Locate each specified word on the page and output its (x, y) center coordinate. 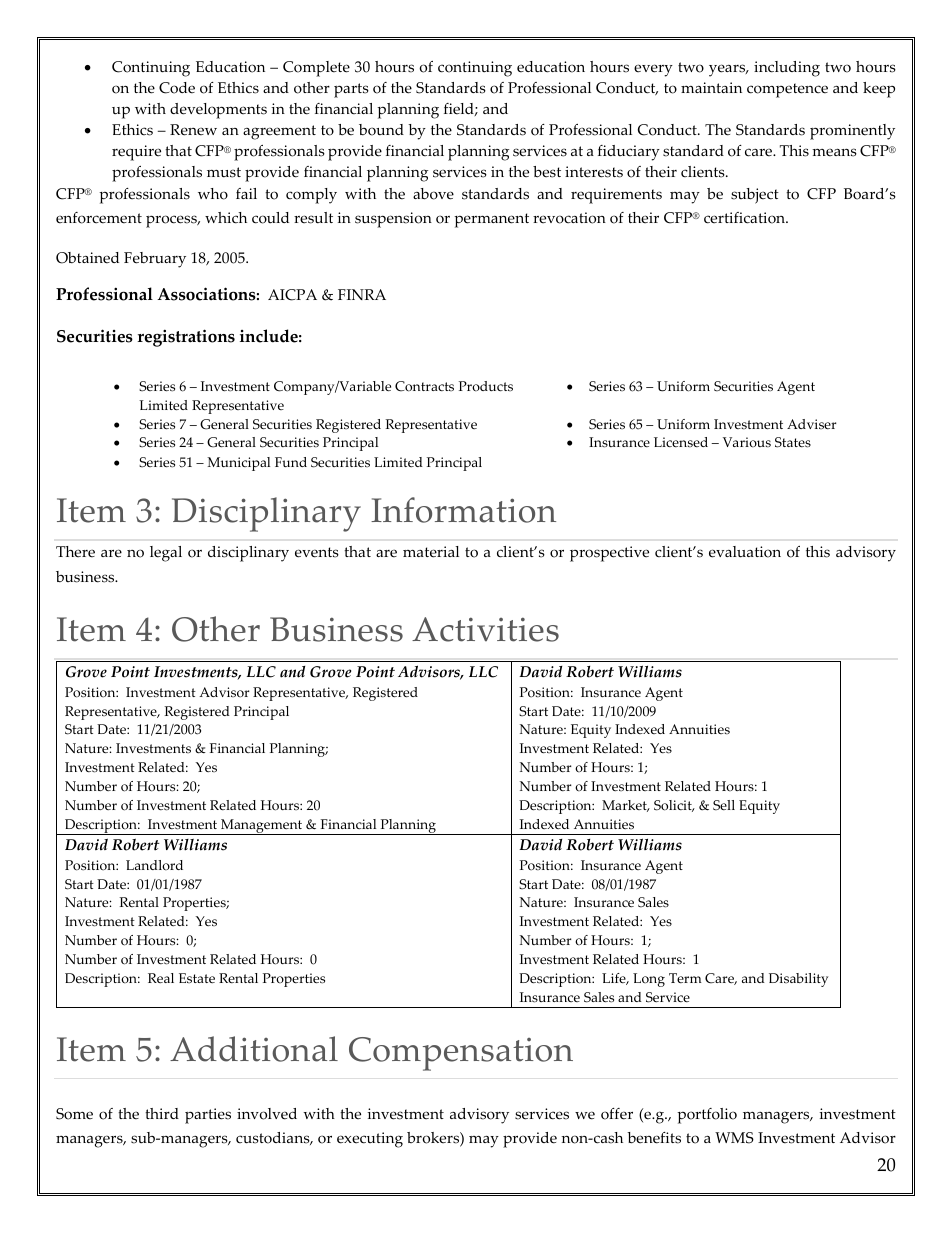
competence (787, 90)
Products (486, 386)
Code (177, 88)
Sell (724, 805)
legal (166, 554)
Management (262, 827)
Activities (485, 629)
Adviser (812, 424)
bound (381, 130)
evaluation (745, 552)
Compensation (461, 1054)
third (162, 1113)
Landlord (154, 865)
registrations (186, 338)
